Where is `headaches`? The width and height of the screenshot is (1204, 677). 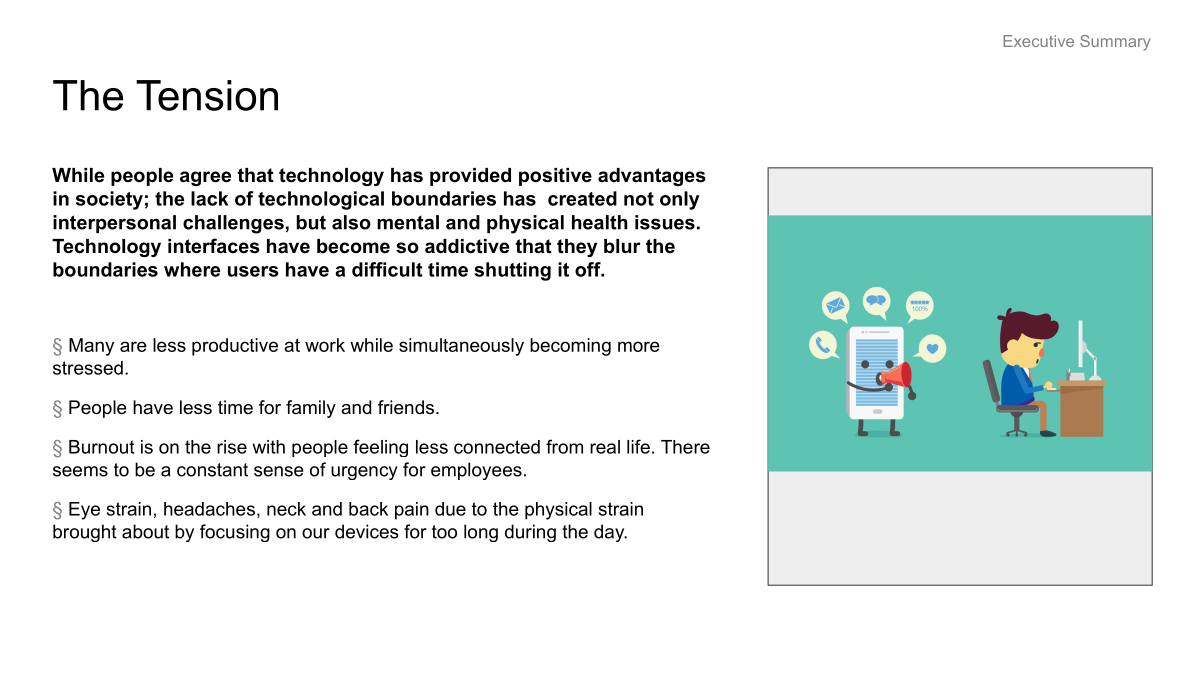
headaches is located at coordinates (209, 509).
